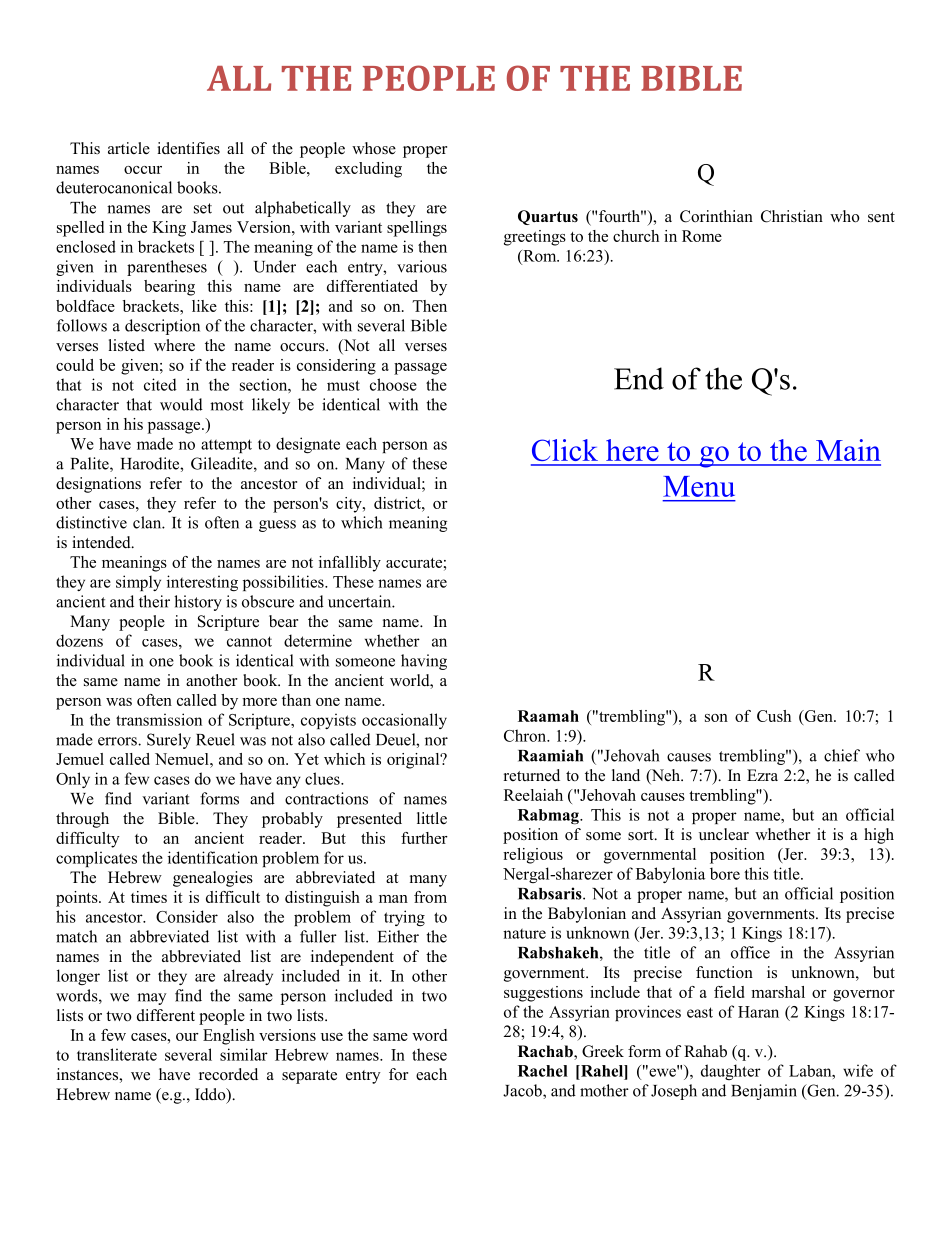  I want to click on Christian, so click(792, 216).
